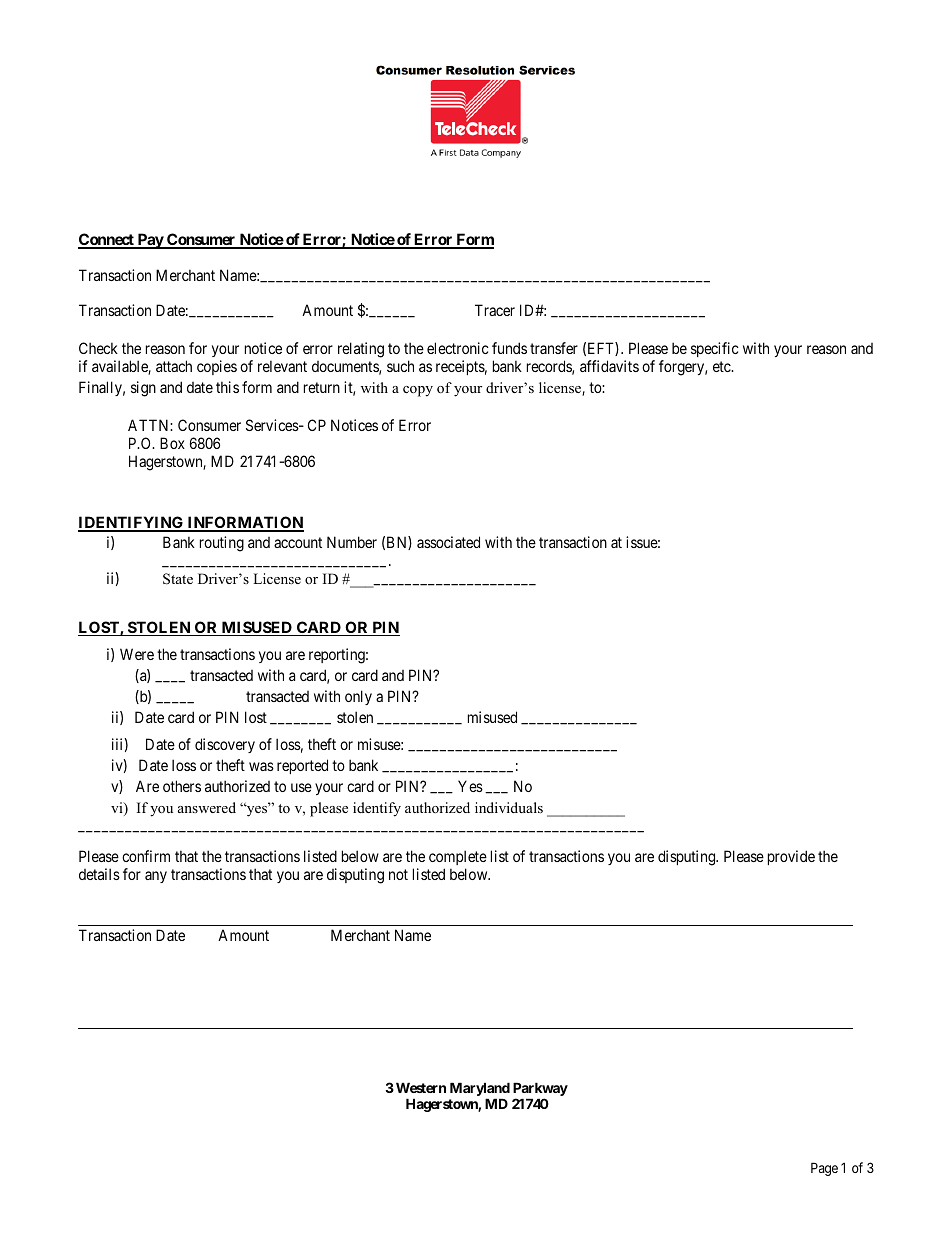  What do you see at coordinates (448, 542) in the screenshot?
I see `associated` at bounding box center [448, 542].
